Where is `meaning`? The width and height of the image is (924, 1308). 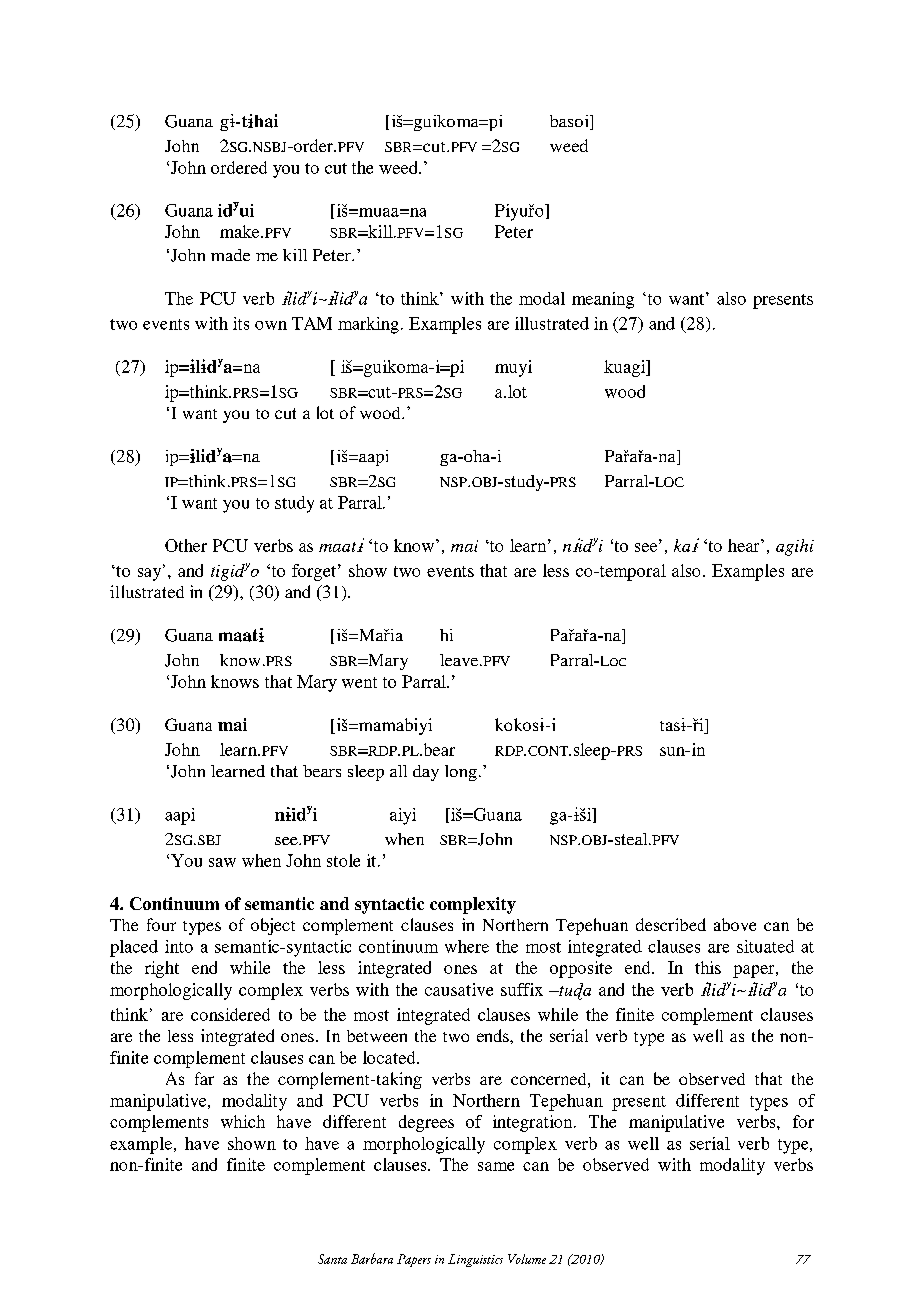 meaning is located at coordinates (603, 300).
